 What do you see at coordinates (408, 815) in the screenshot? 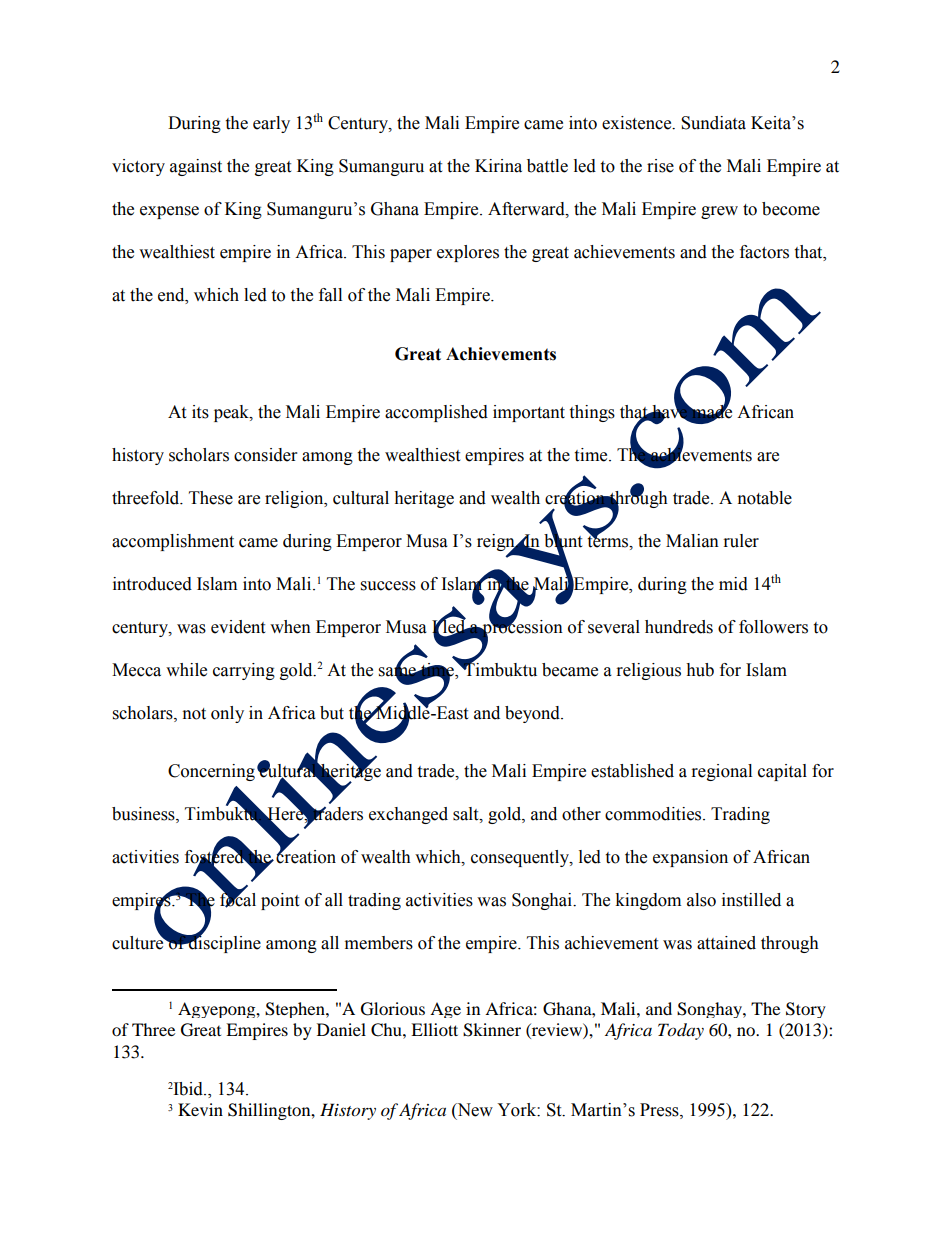
I see `exchanged` at bounding box center [408, 815].
